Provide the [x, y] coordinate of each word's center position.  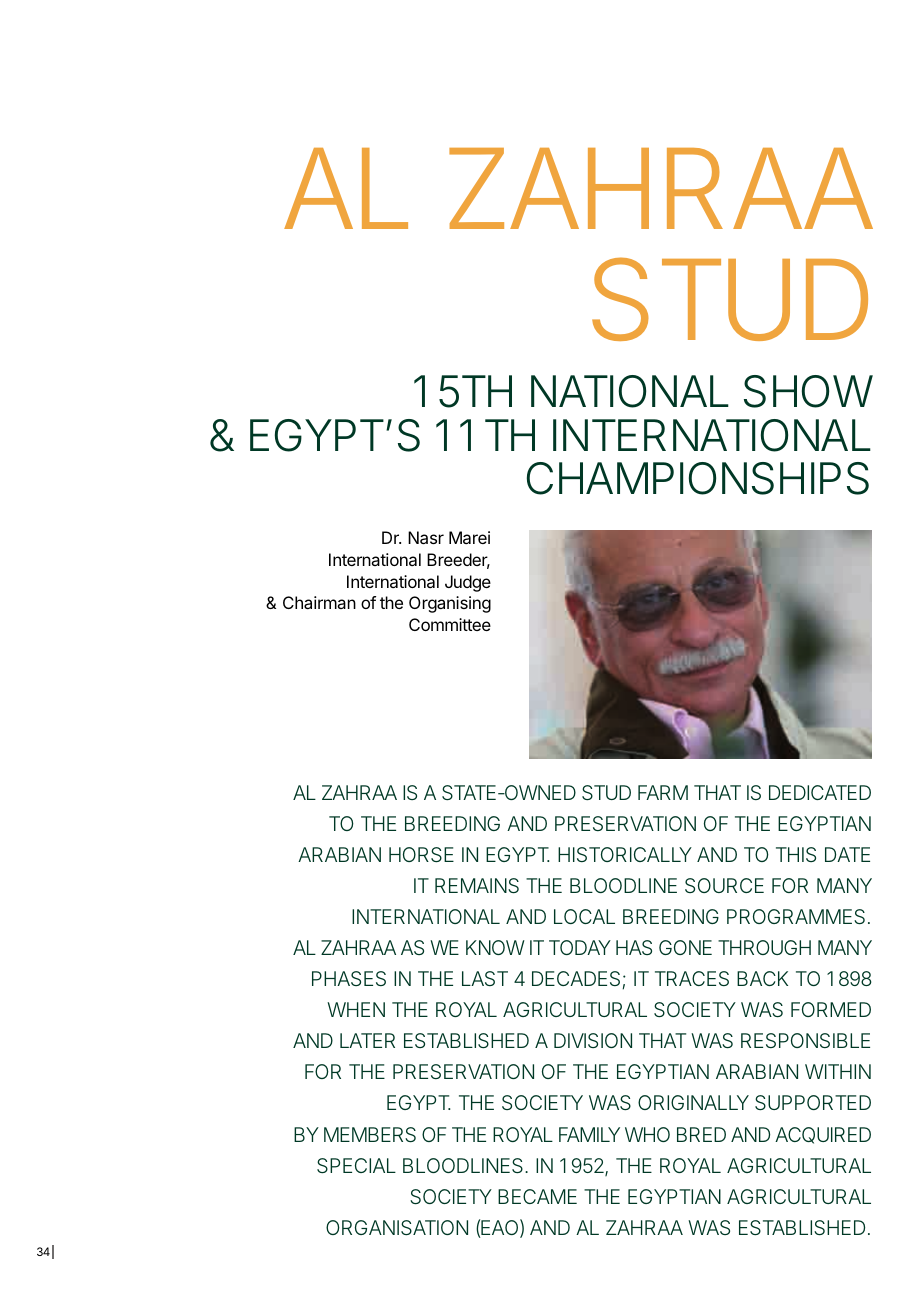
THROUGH [764, 947]
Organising [450, 604]
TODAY [580, 947]
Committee [450, 624]
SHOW [808, 391]
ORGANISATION [397, 1227]
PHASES [349, 978]
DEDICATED [820, 792]
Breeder [458, 561]
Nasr [426, 537]
